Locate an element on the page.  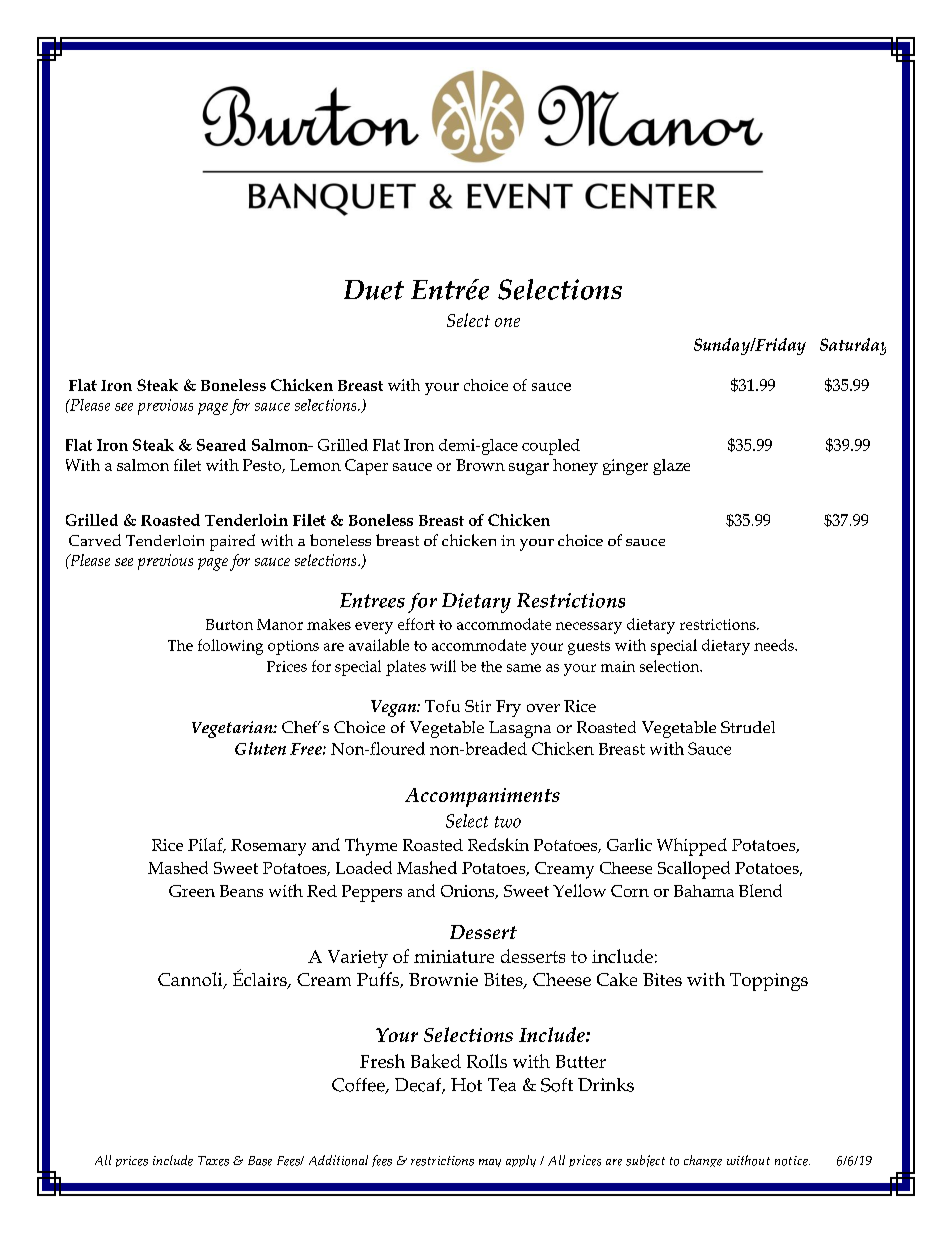
Redskin is located at coordinates (498, 844).
